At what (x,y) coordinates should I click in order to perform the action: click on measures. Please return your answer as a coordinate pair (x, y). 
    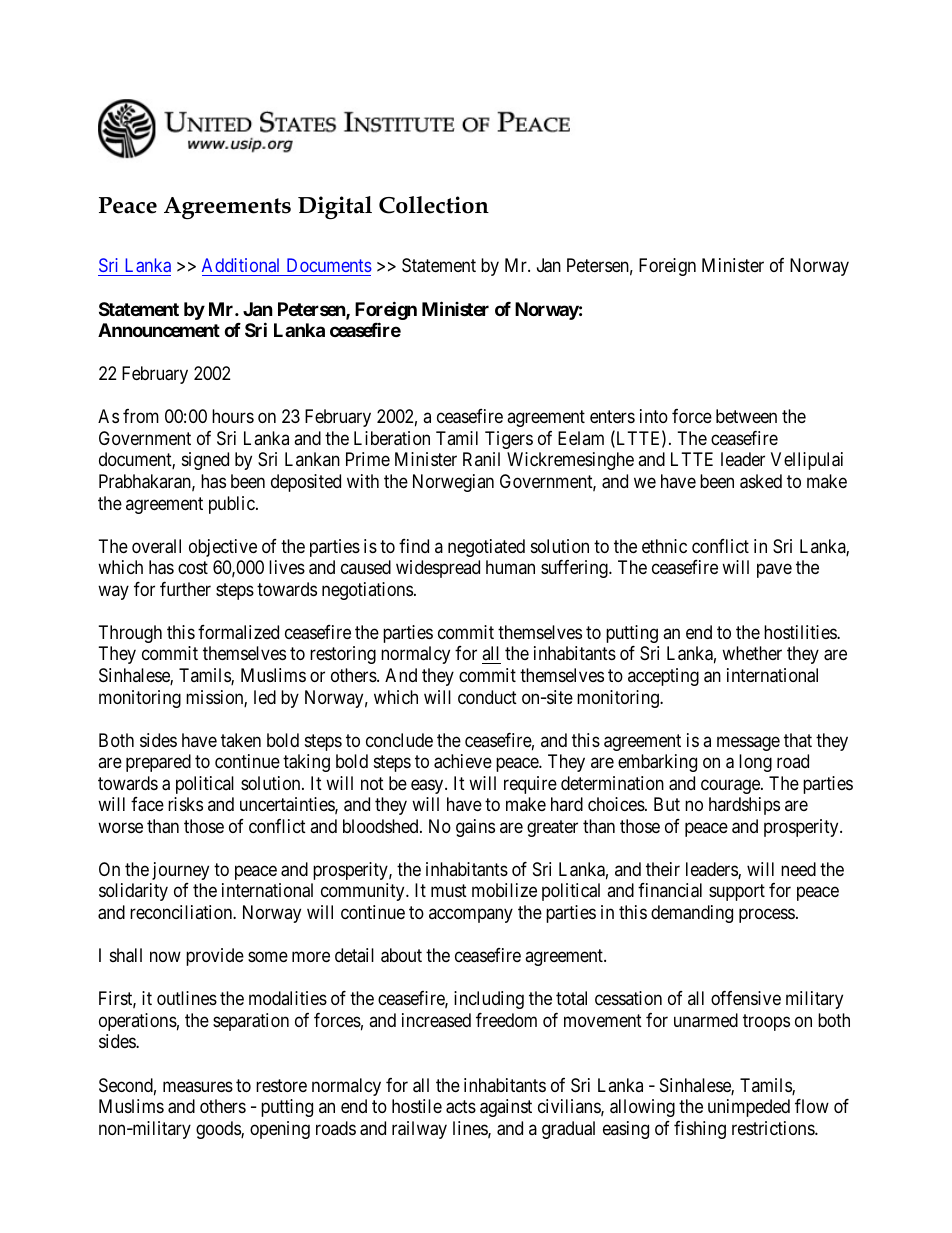
    Looking at the image, I should click on (198, 1086).
